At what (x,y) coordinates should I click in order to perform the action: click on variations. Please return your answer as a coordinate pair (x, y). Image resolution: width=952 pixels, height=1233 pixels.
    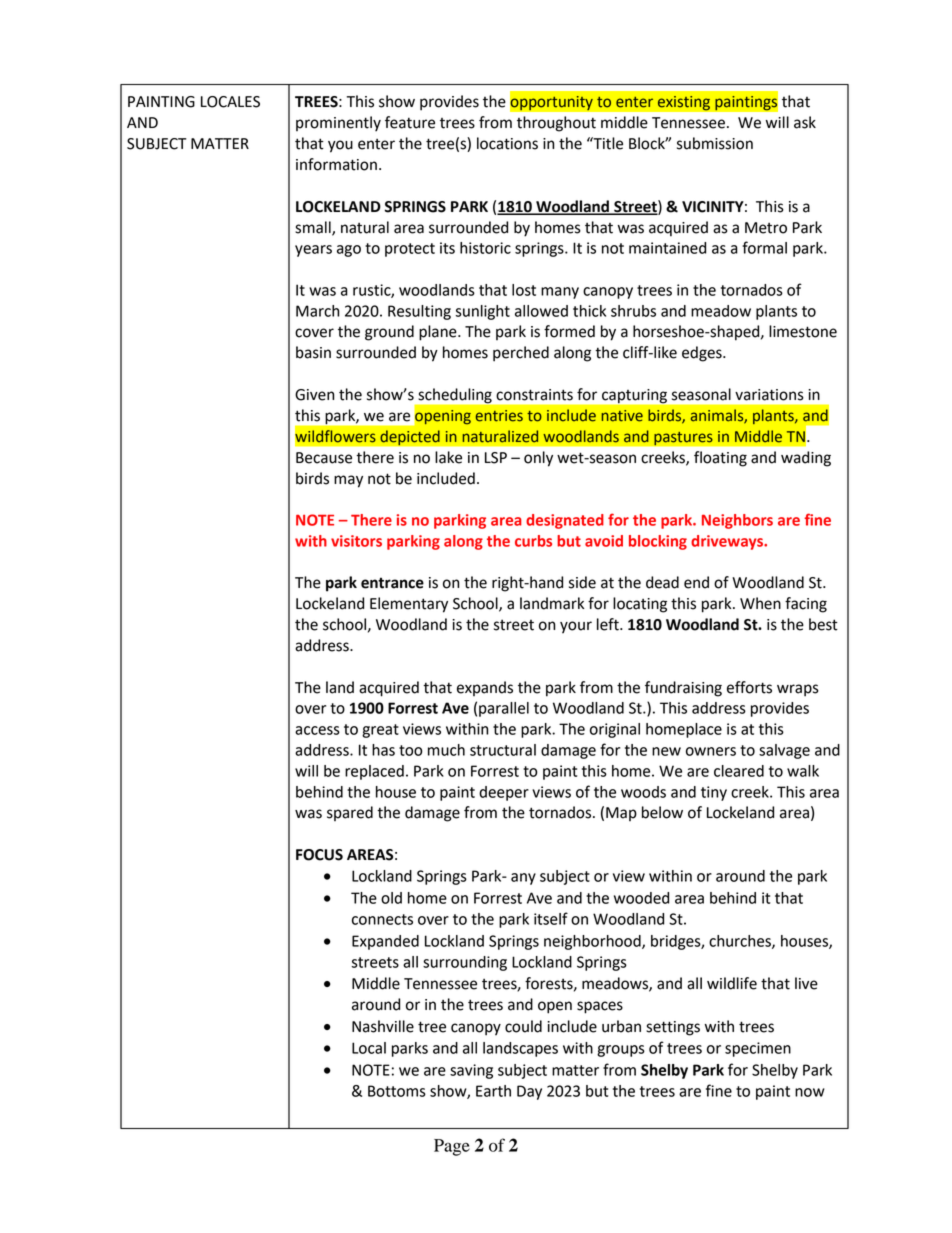
    Looking at the image, I should click on (769, 395).
